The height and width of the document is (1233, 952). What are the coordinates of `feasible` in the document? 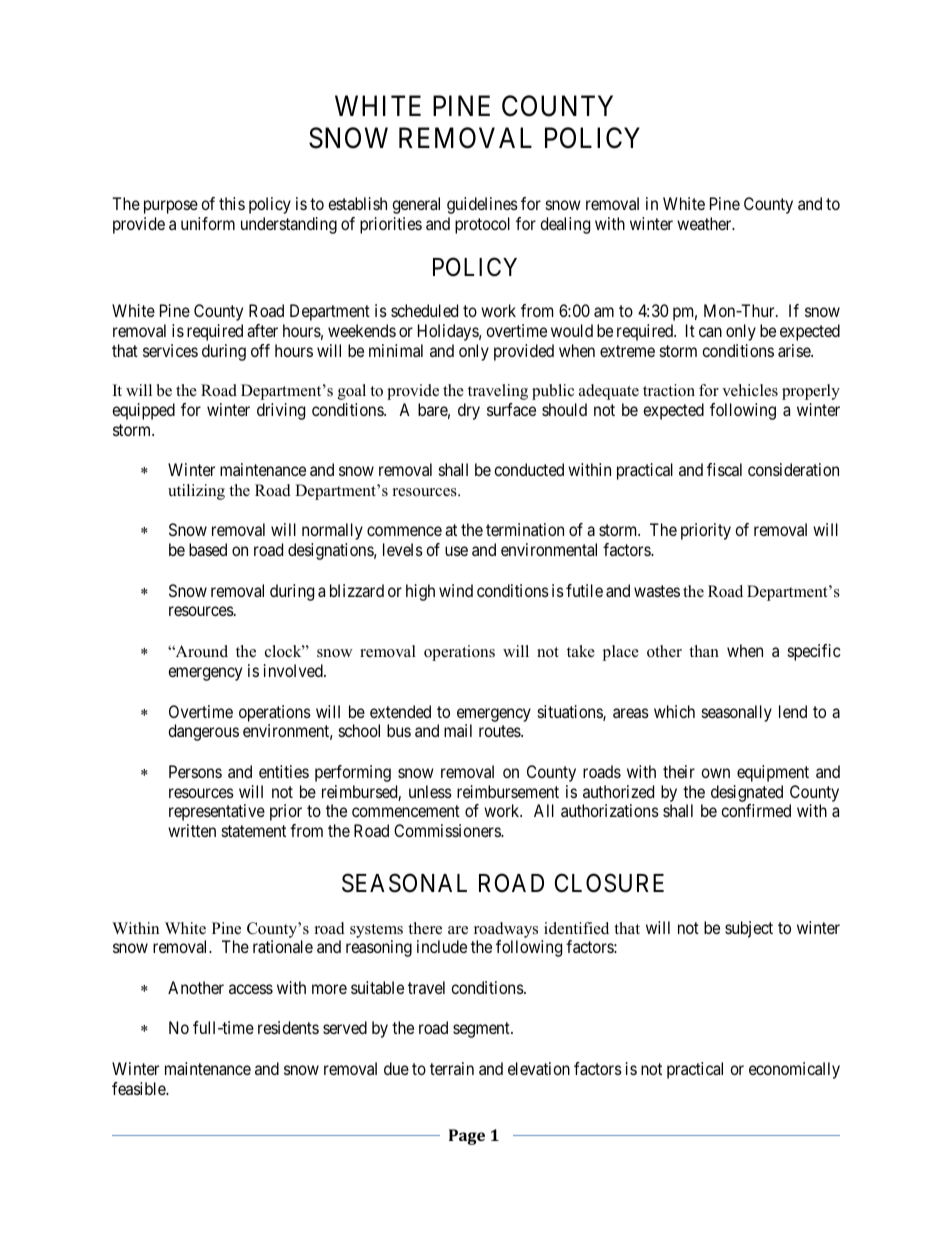 It's located at (139, 1088).
